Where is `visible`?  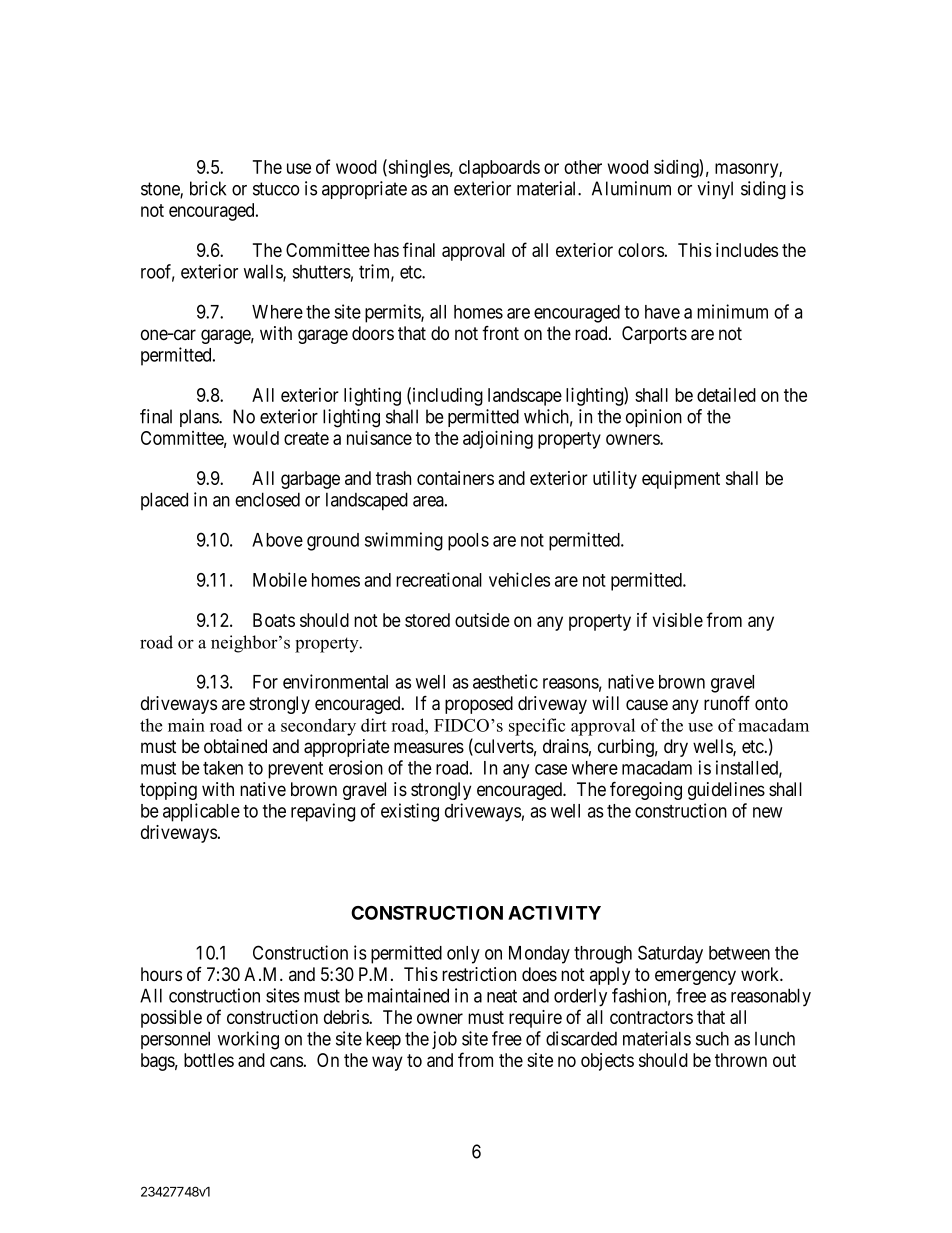
visible is located at coordinates (678, 620).
